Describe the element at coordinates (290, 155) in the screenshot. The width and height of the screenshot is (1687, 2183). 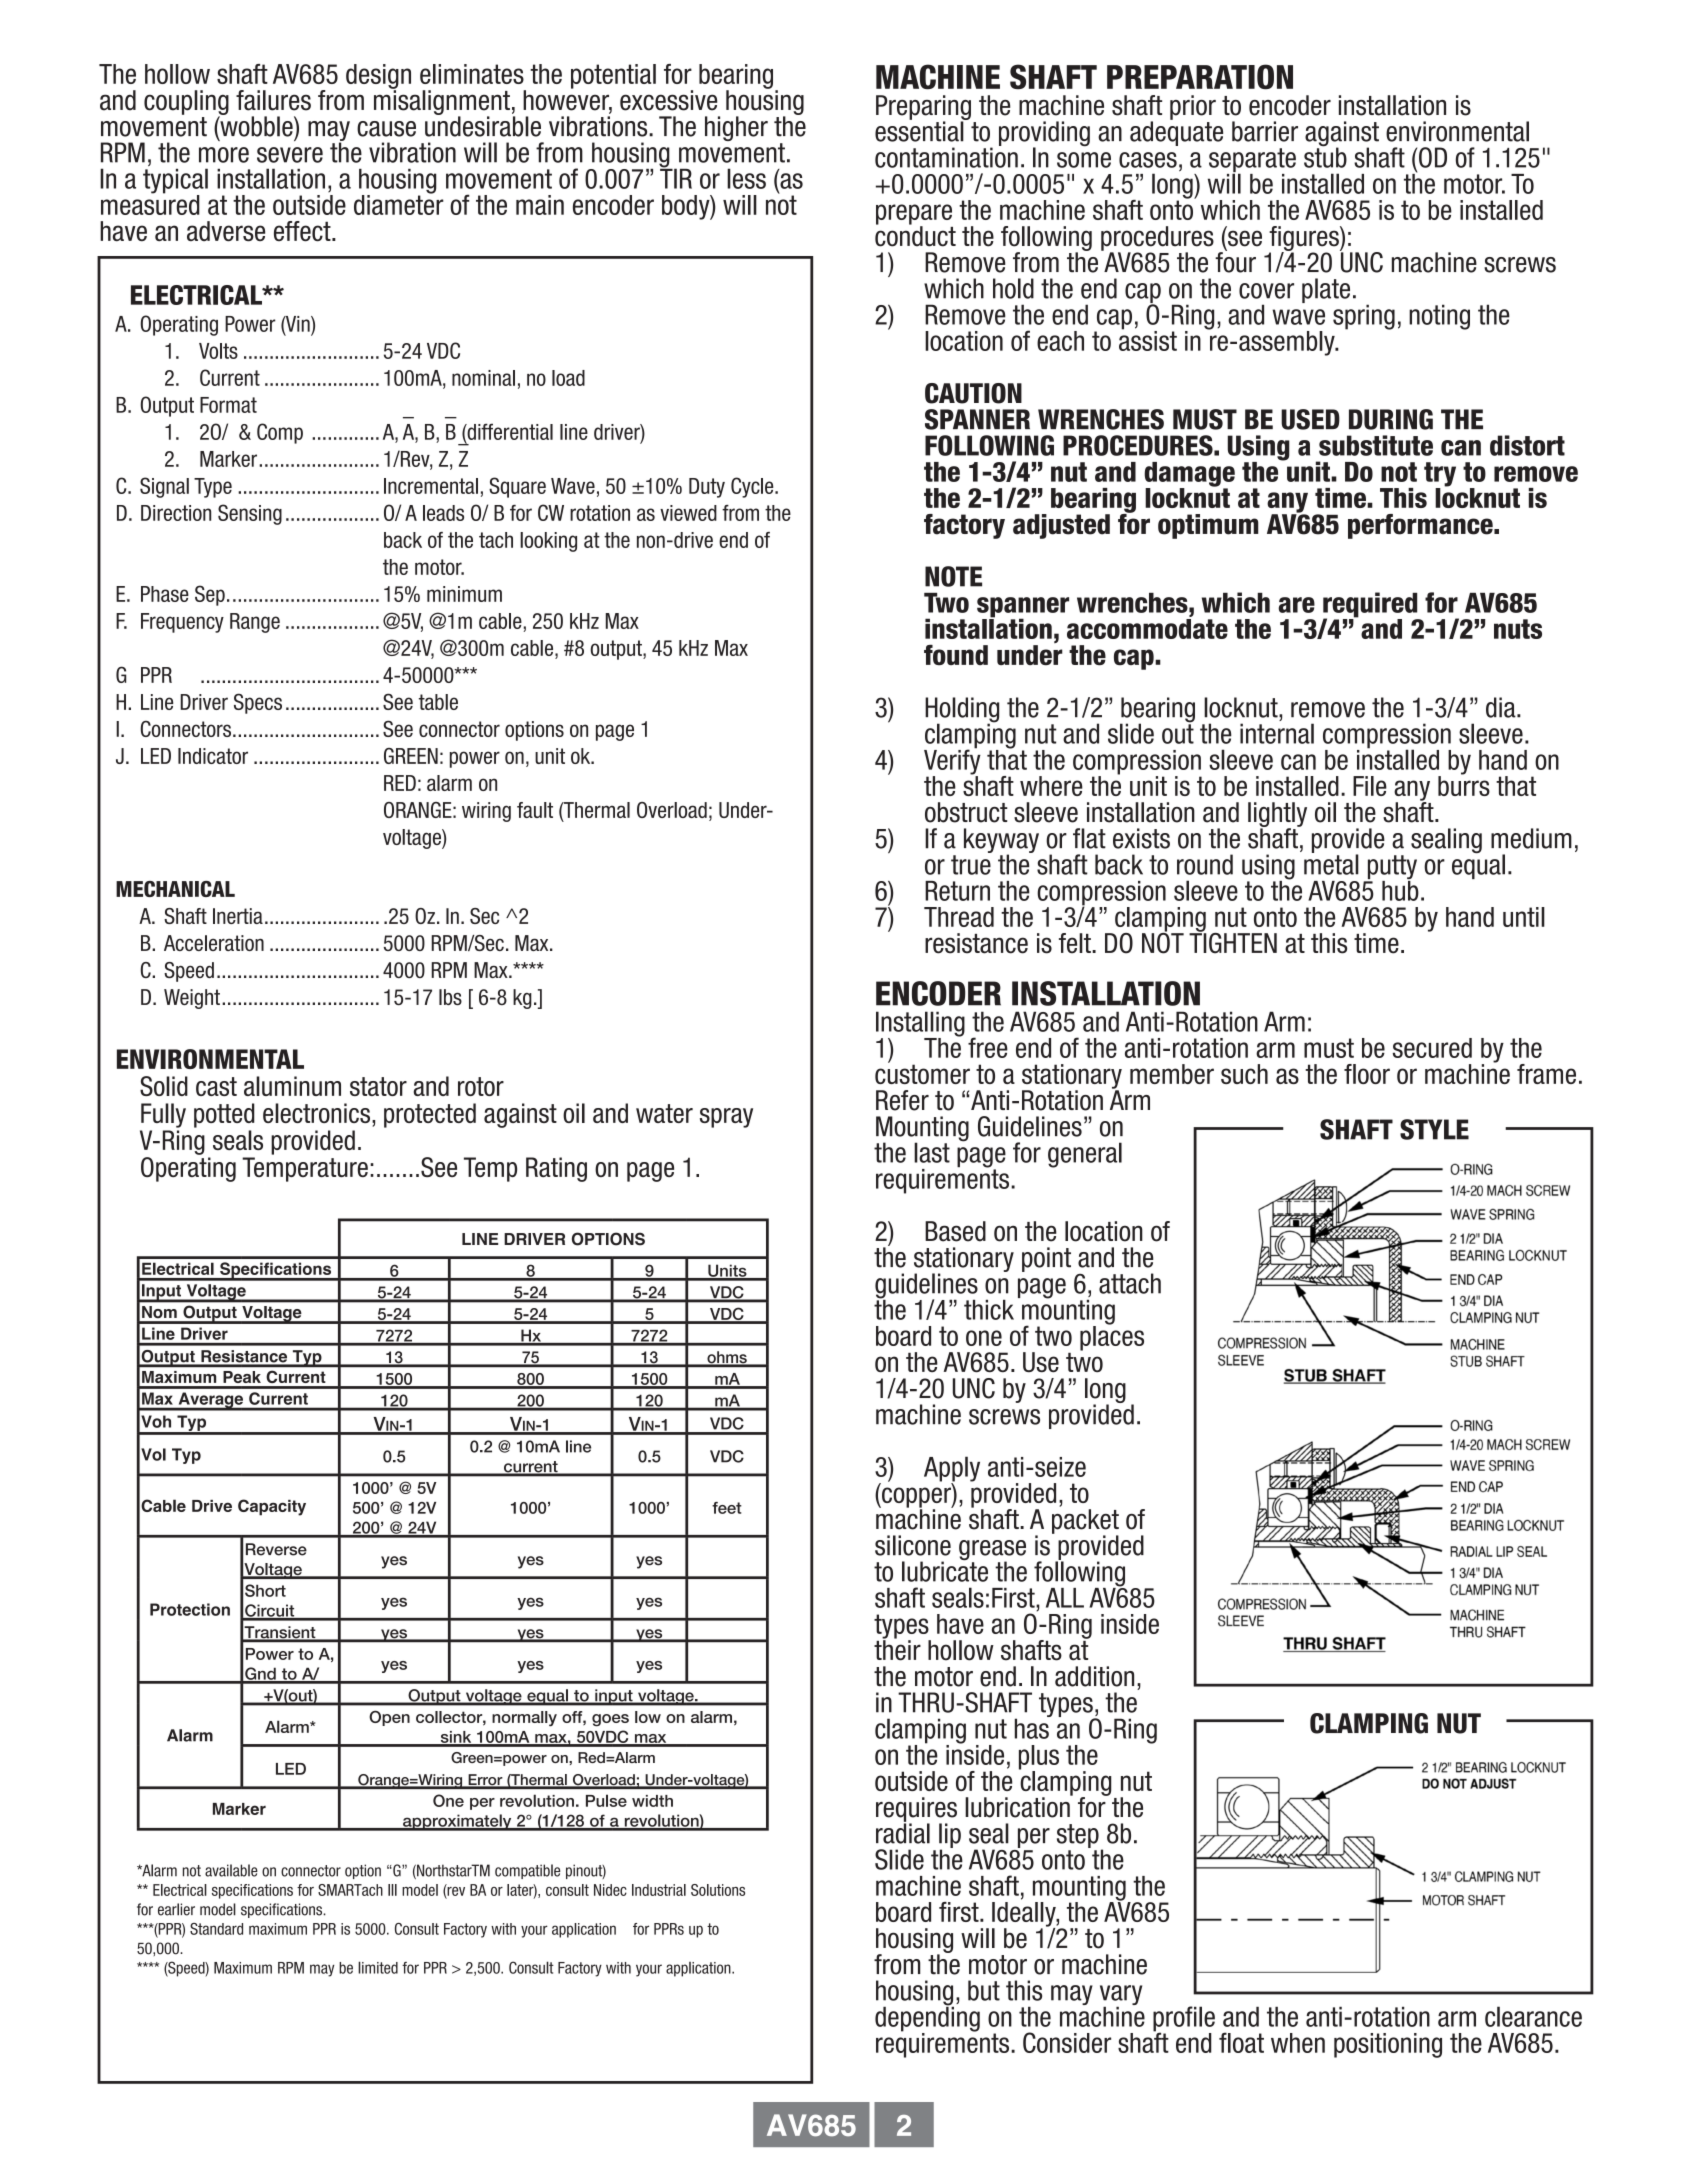
I see `severe` at that location.
